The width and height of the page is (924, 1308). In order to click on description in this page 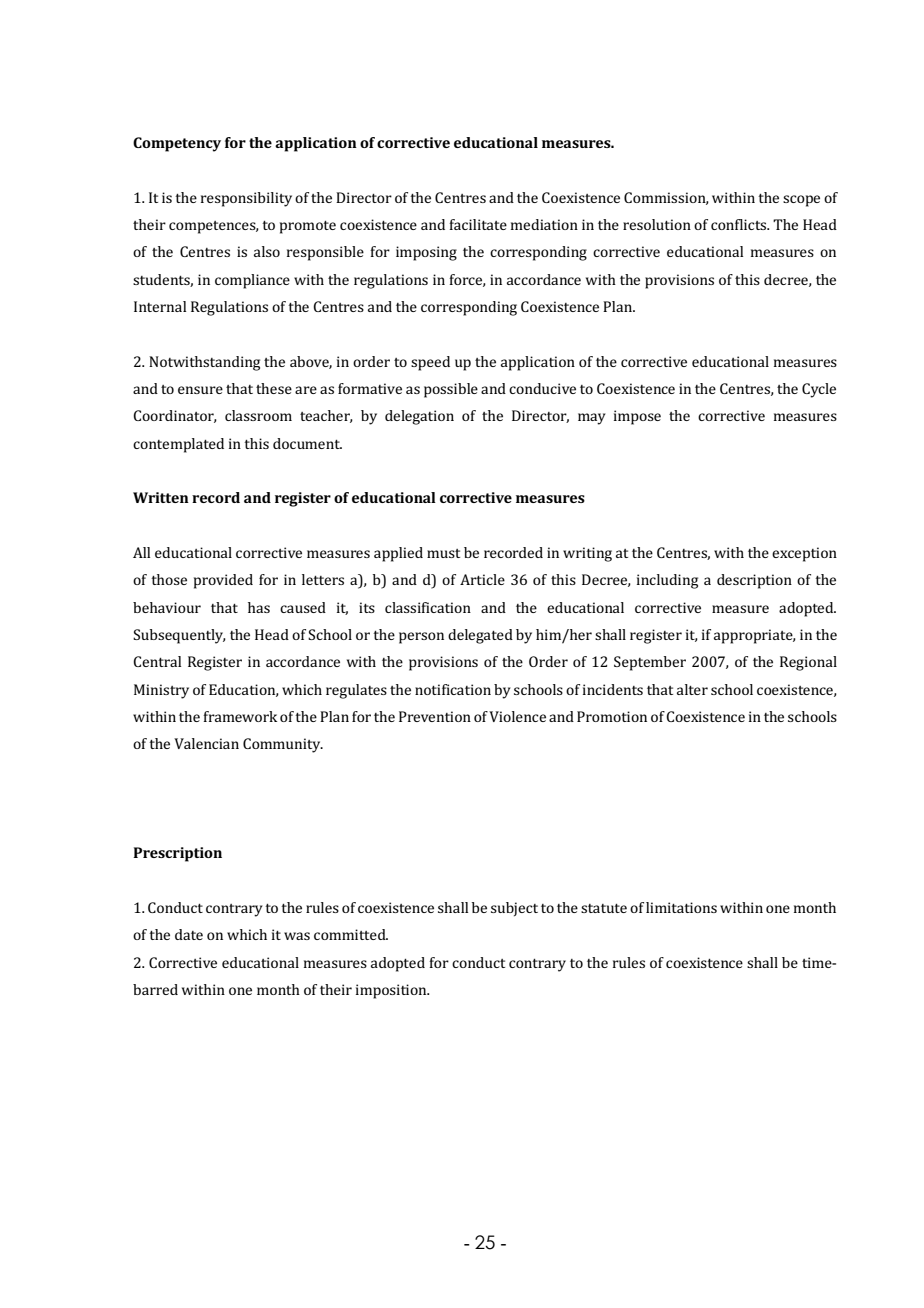, I will do `click(754, 581)`.
